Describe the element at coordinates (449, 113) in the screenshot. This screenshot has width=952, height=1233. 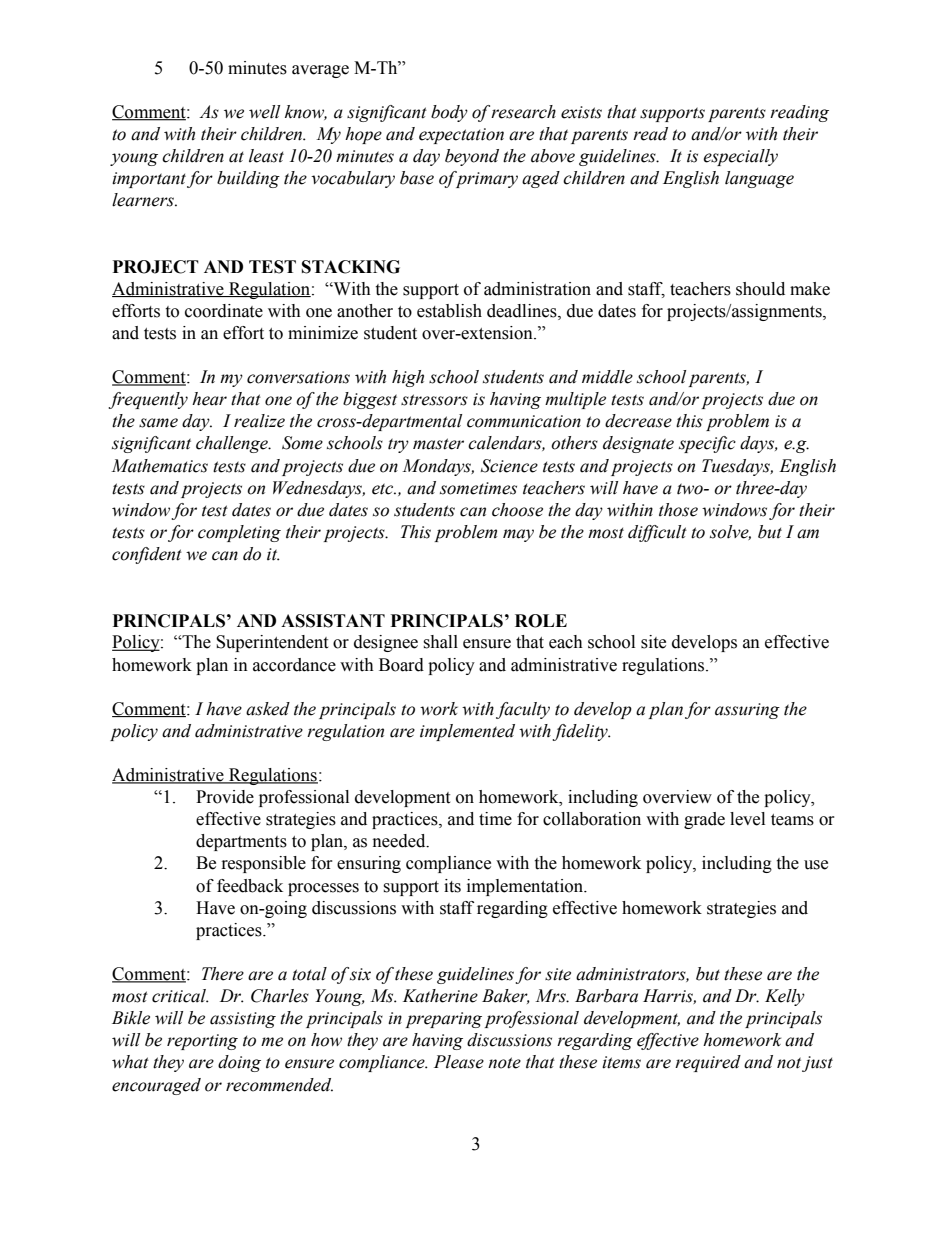
I see `body` at that location.
